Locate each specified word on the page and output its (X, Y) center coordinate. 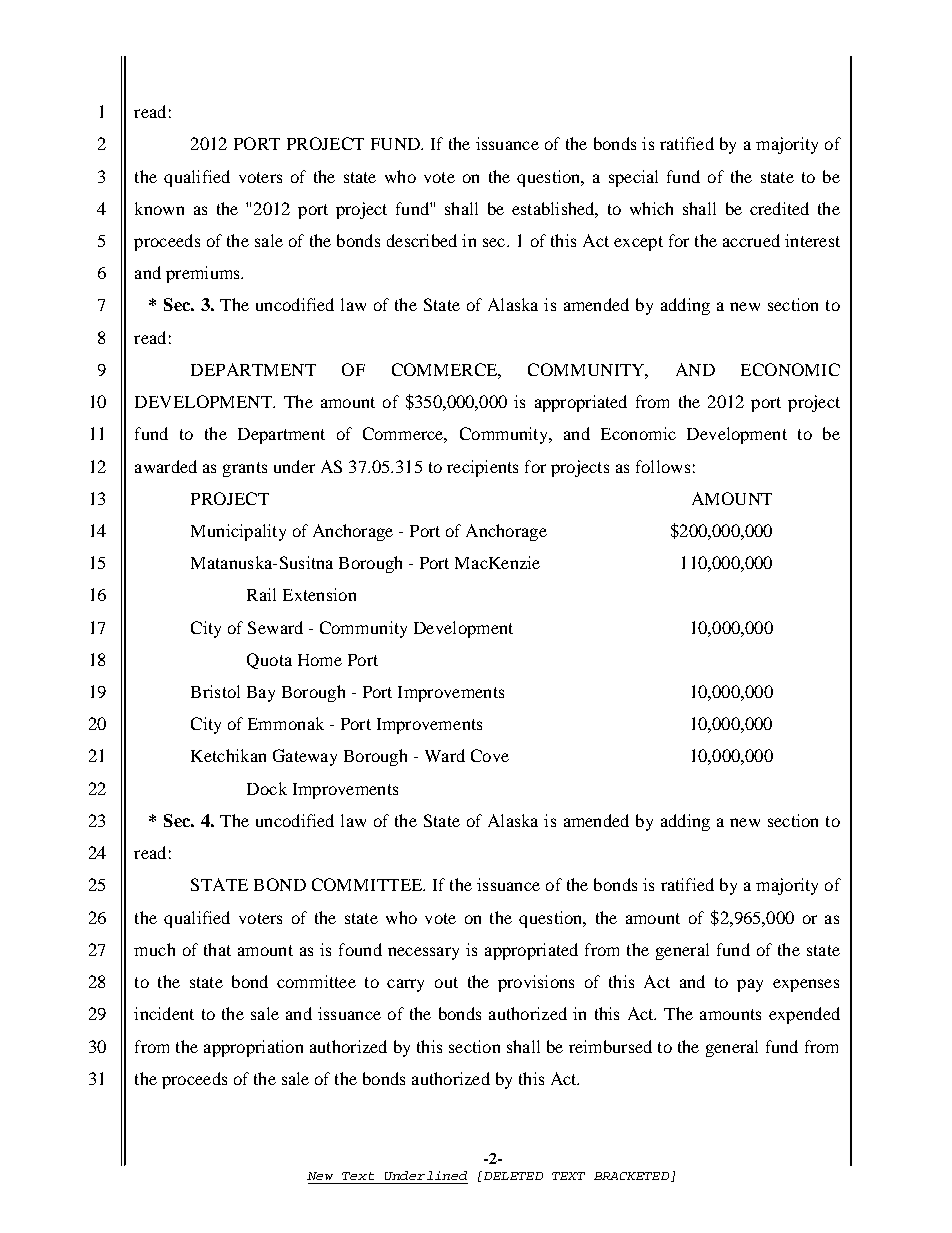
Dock (267, 788)
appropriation (253, 1048)
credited (779, 208)
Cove (490, 755)
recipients (482, 468)
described (422, 240)
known (159, 208)
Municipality (238, 532)
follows (663, 466)
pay (750, 985)
